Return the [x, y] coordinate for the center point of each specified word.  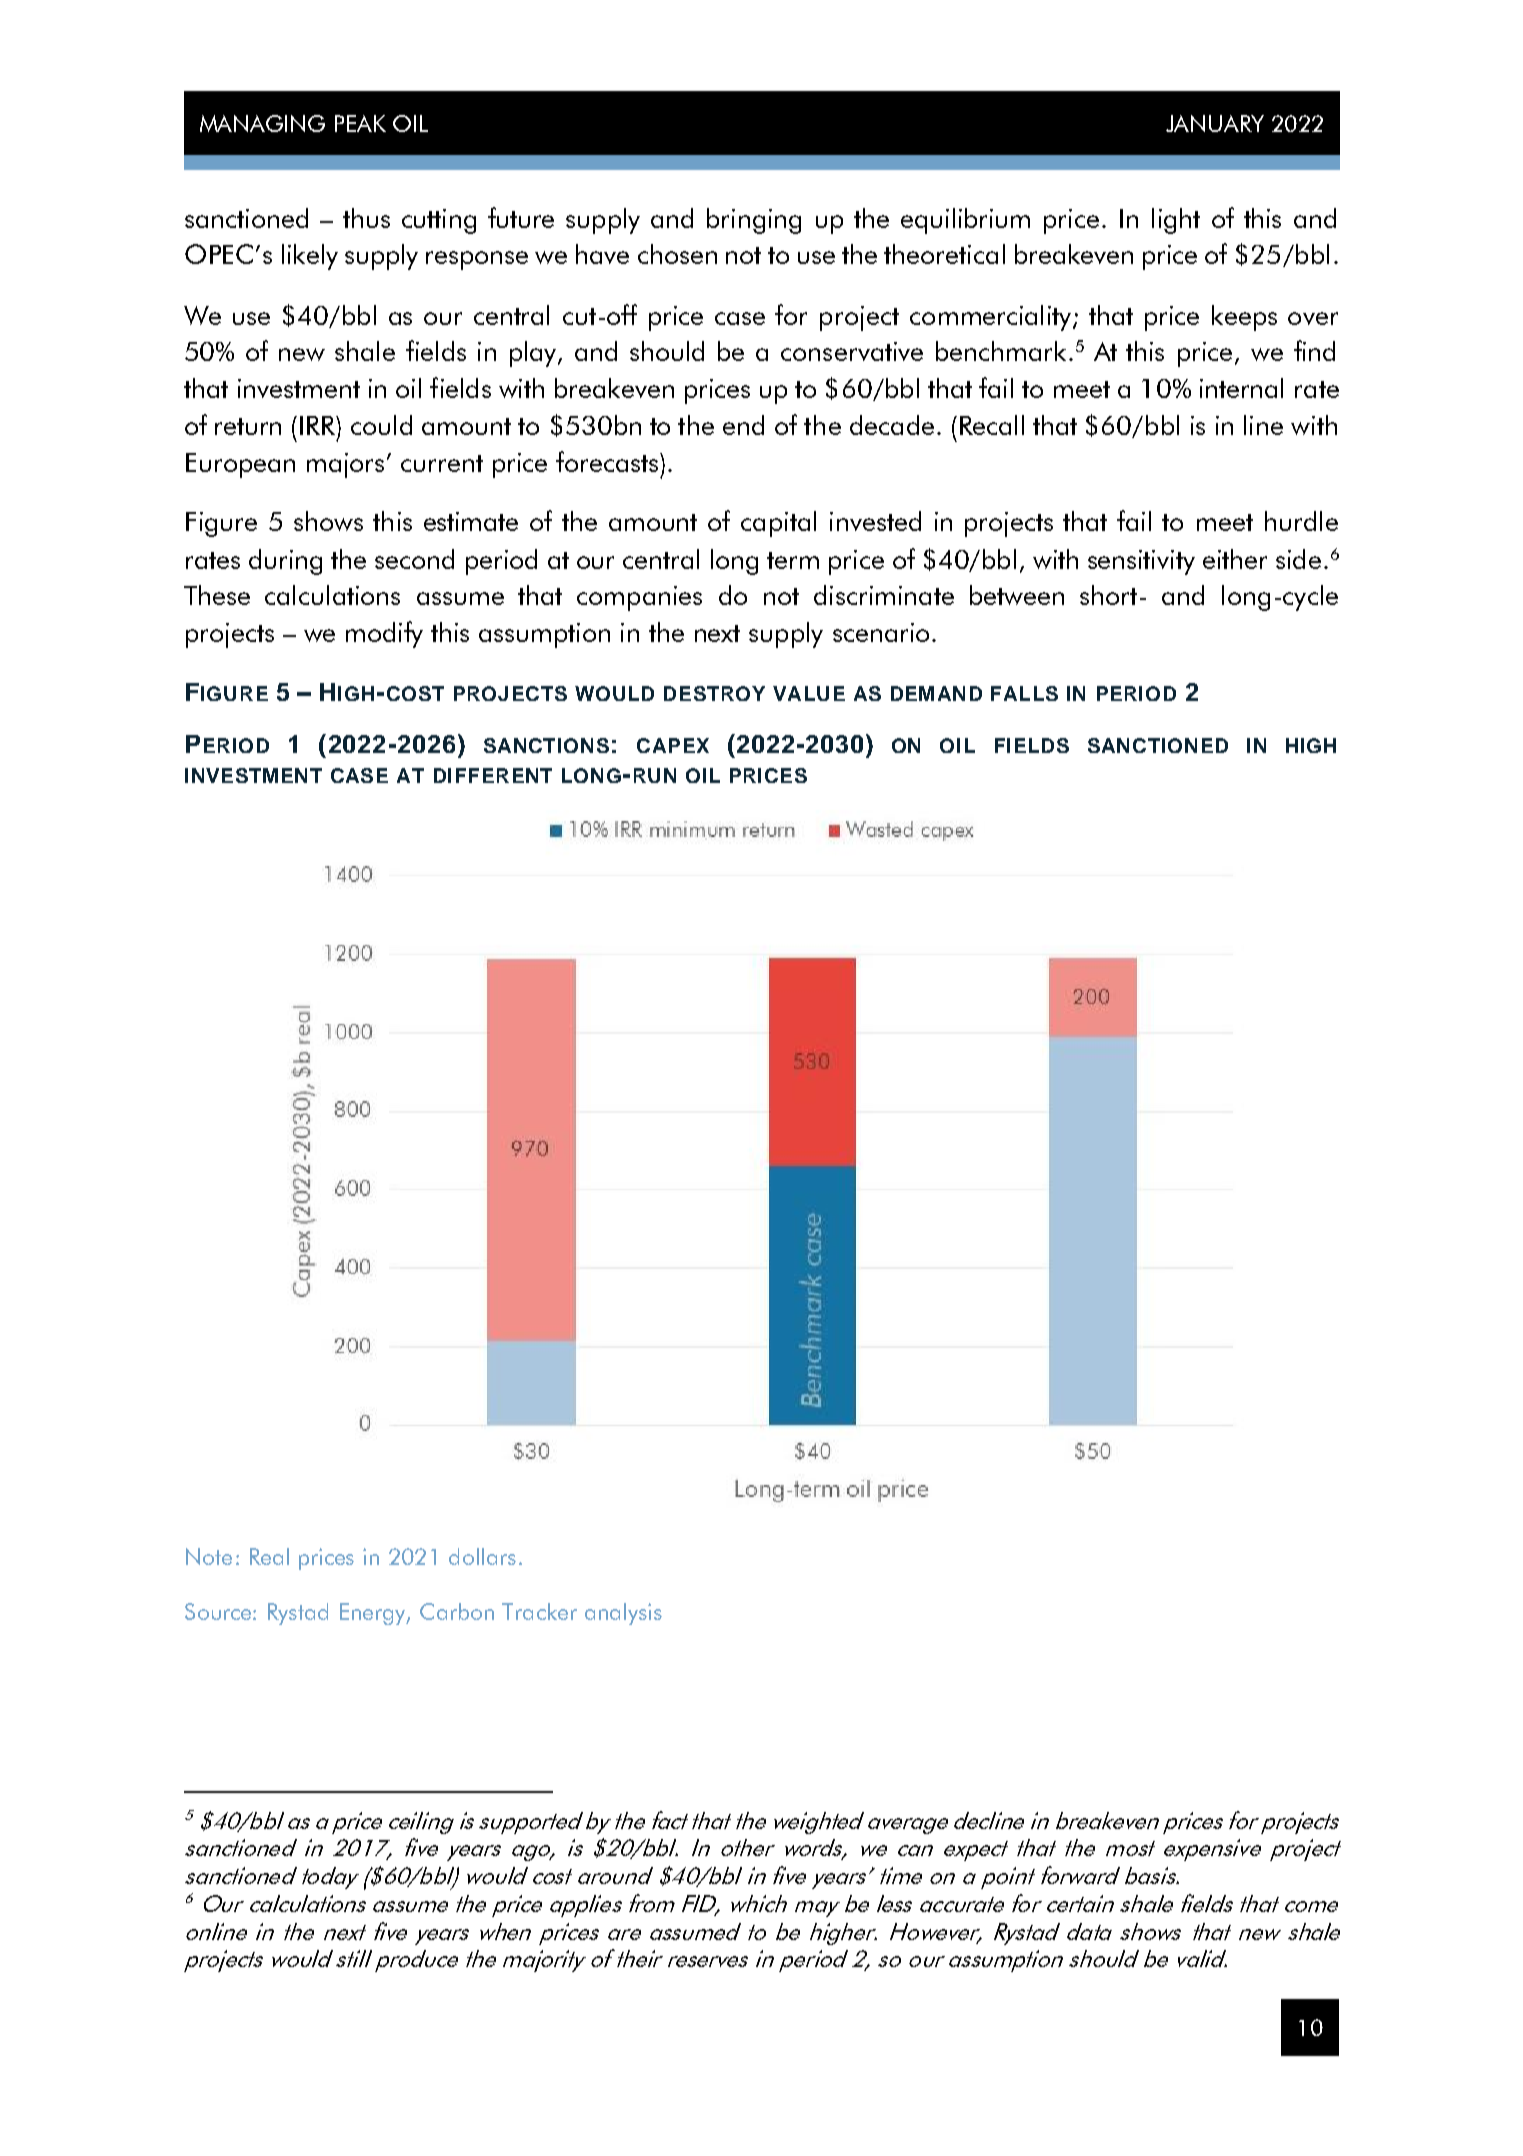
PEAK [360, 123]
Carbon [457, 1611]
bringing [754, 221]
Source [219, 1611]
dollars [482, 1556]
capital [778, 524]
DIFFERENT [493, 775]
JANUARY [1215, 123]
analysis [623, 1614]
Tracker [539, 1611]
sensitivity [1141, 562]
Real [269, 1556]
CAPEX [673, 745]
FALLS [1024, 693]
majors [345, 465]
